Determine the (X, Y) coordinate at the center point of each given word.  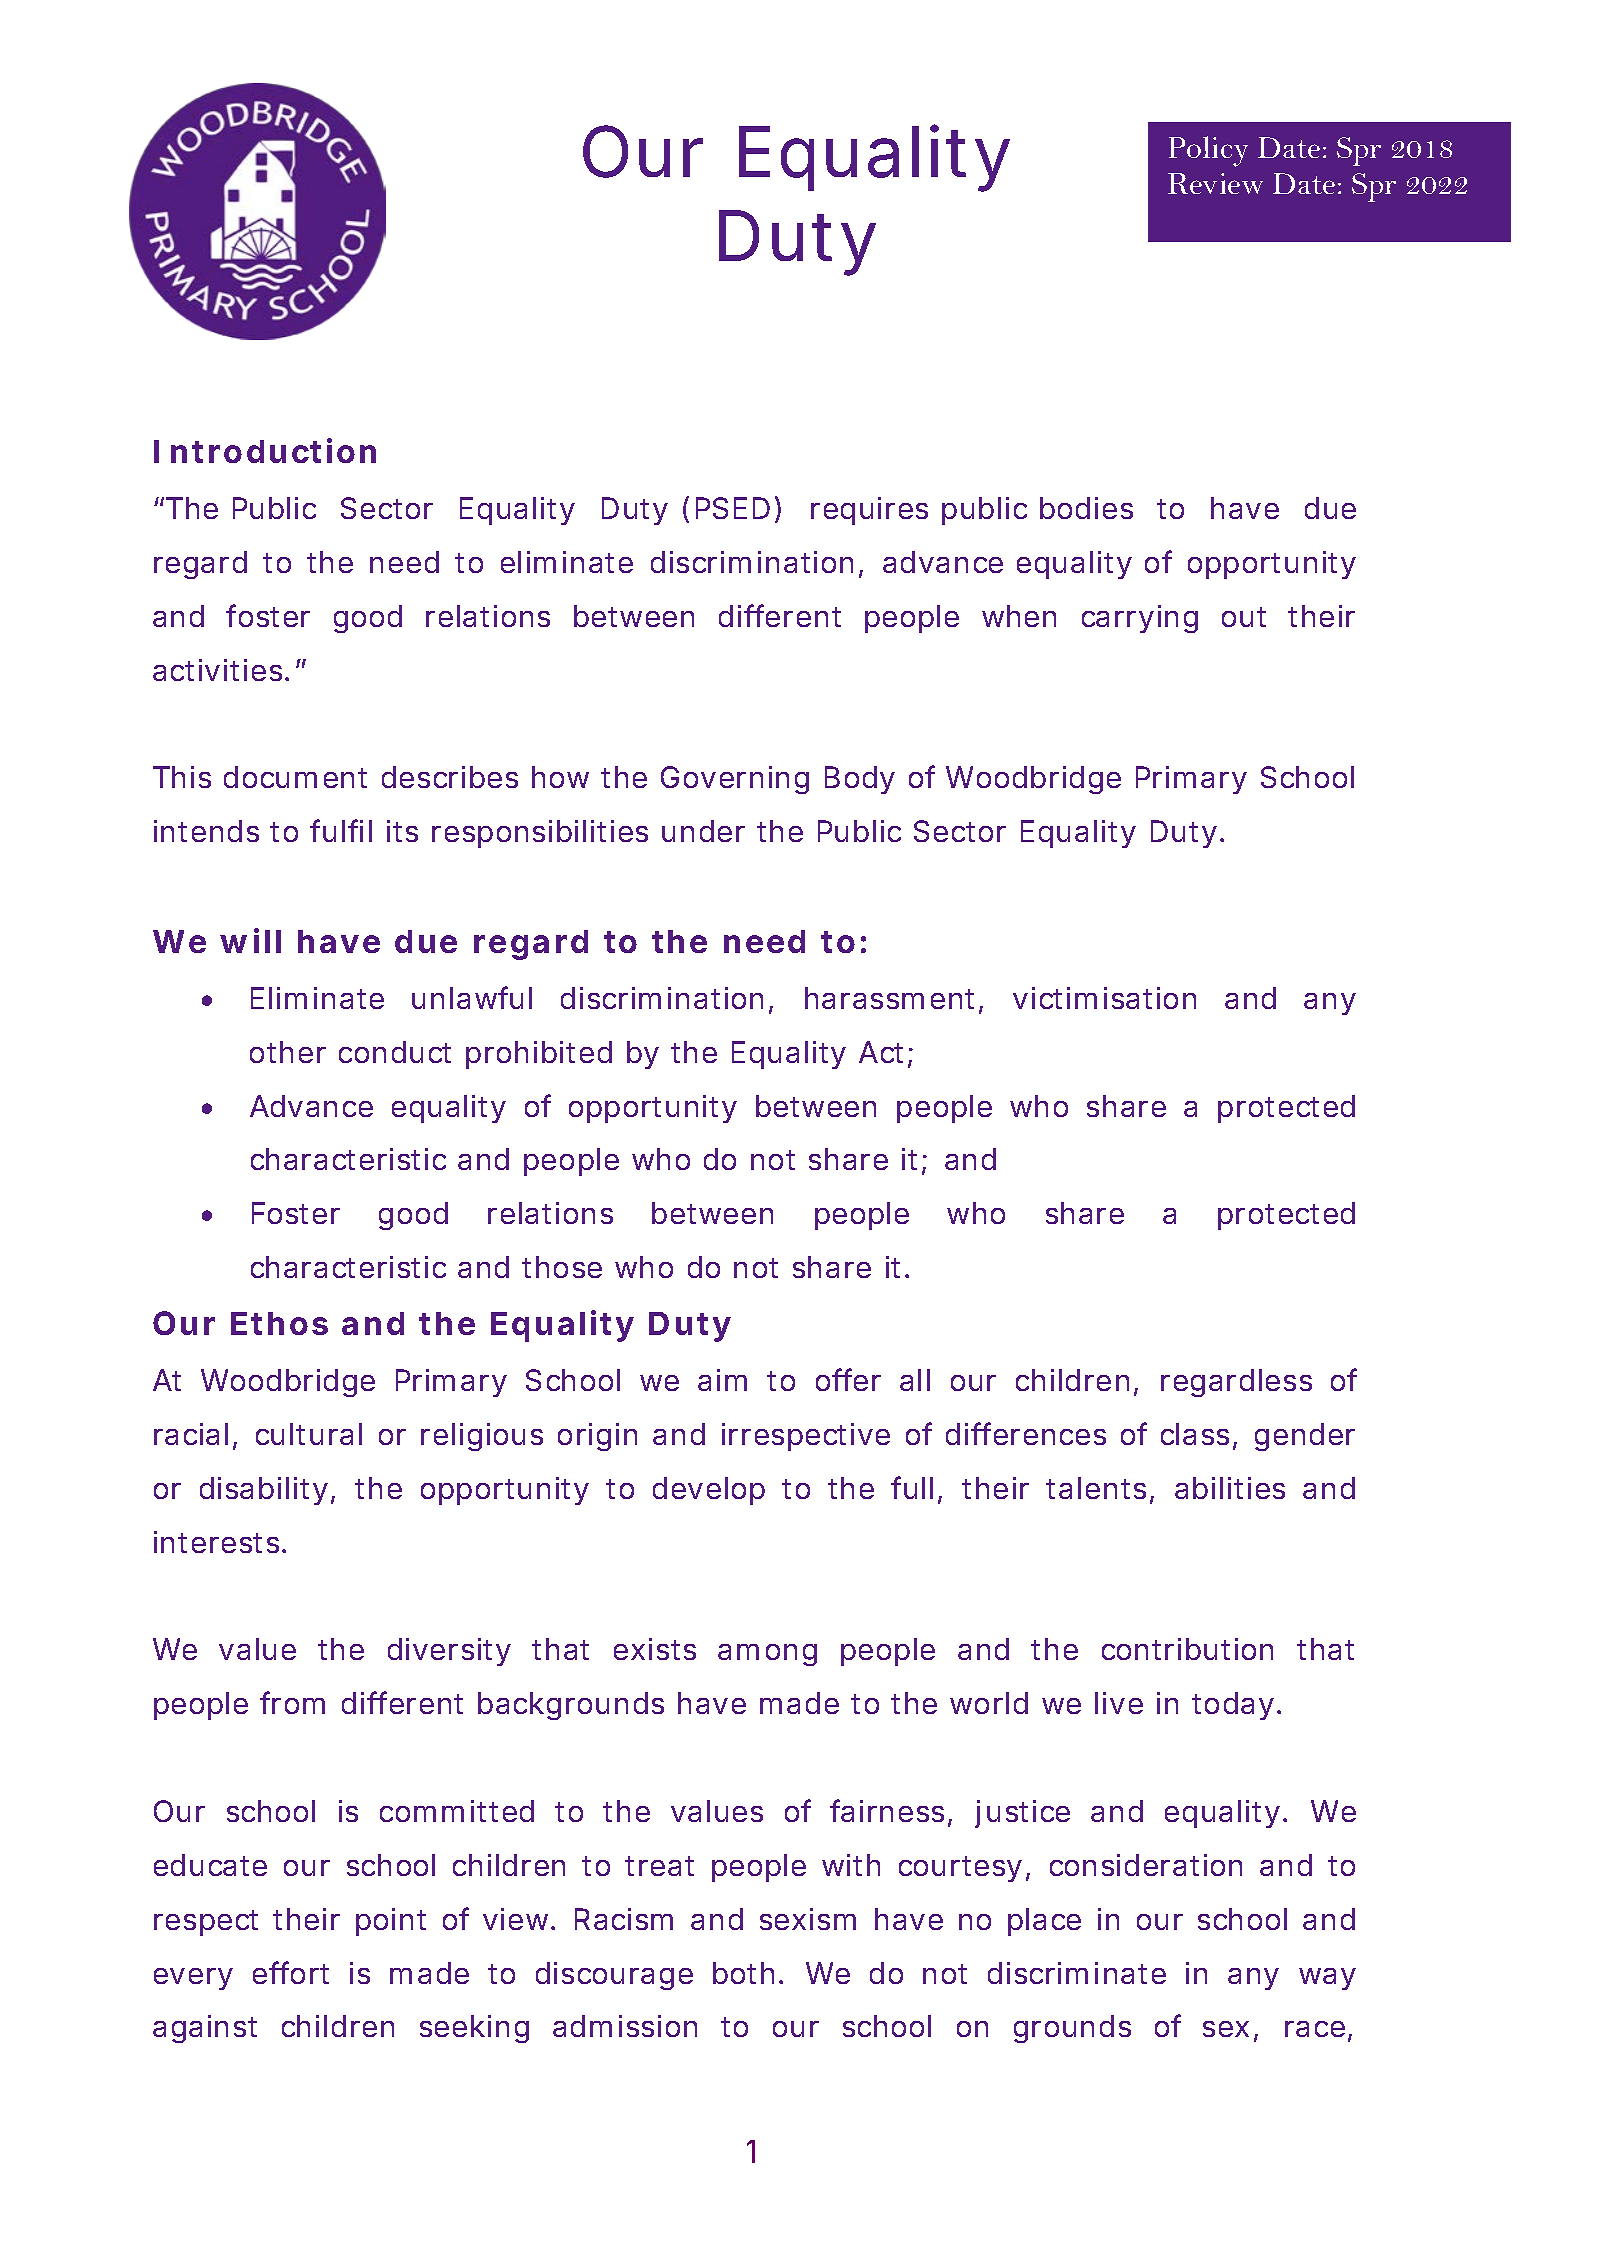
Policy (1208, 151)
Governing (735, 780)
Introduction (265, 450)
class (1195, 1434)
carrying (1140, 619)
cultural (309, 1434)
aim (722, 1380)
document (295, 777)
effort (291, 1972)
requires (869, 511)
